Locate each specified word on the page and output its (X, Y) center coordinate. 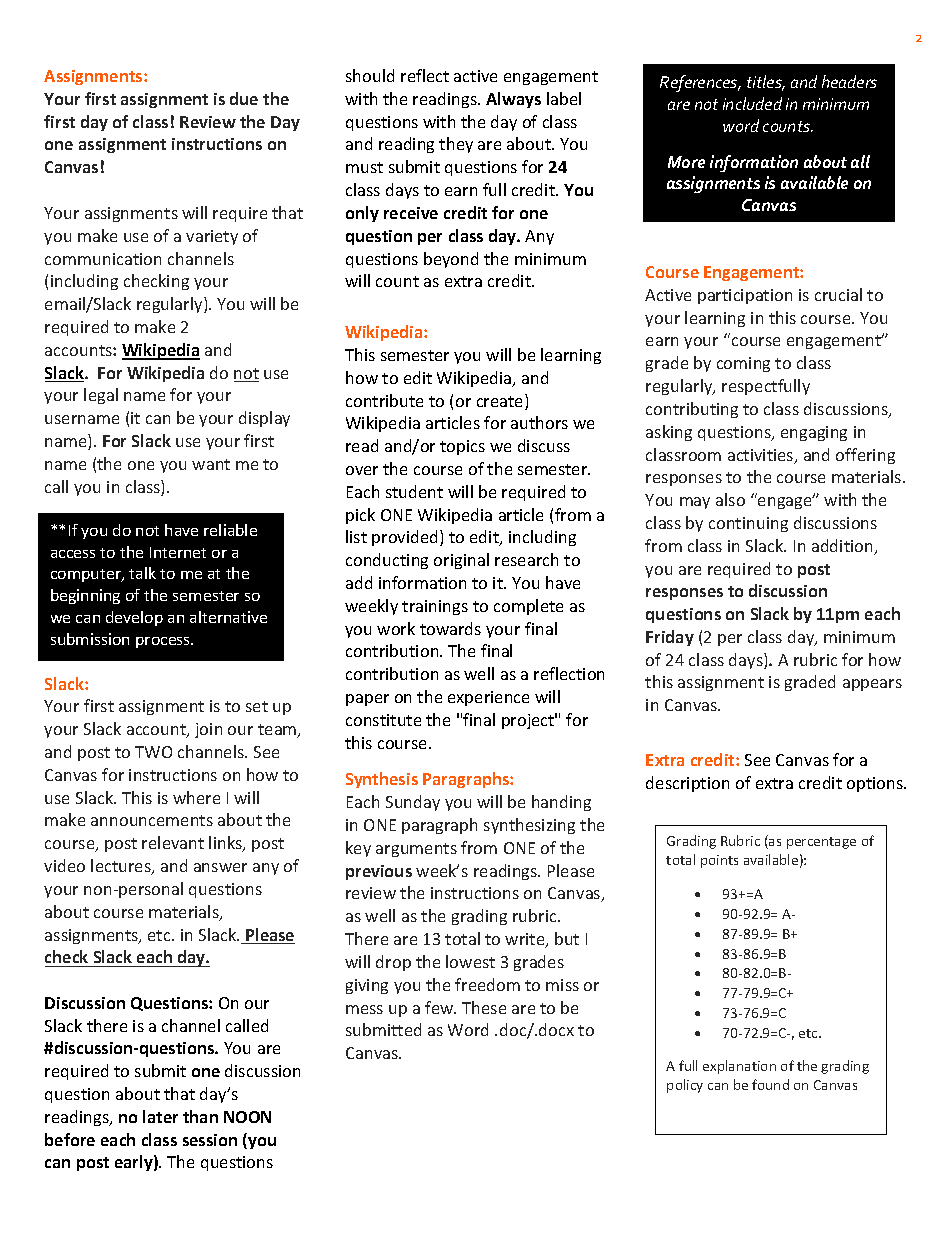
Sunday (413, 803)
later (160, 1116)
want (211, 464)
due (244, 98)
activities (762, 456)
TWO (153, 752)
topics (462, 447)
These (484, 1007)
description (687, 784)
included (752, 103)
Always (513, 100)
